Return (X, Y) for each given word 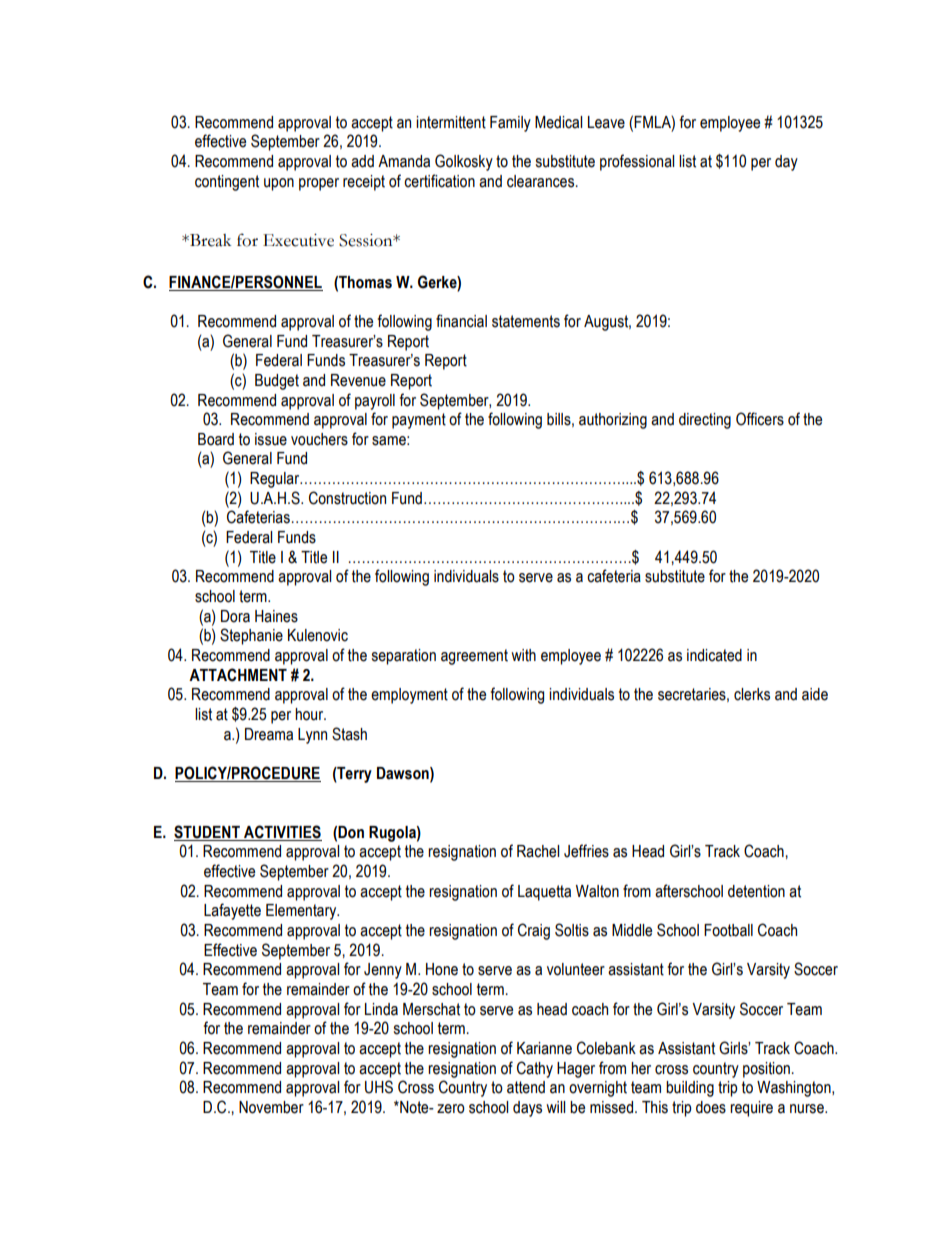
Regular (276, 480)
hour (310, 714)
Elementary (302, 912)
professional (637, 162)
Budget (277, 382)
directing (705, 421)
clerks (752, 694)
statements (526, 321)
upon (279, 184)
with (523, 655)
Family (510, 124)
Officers (760, 419)
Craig (534, 931)
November (271, 1107)
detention (756, 891)
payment (419, 421)
